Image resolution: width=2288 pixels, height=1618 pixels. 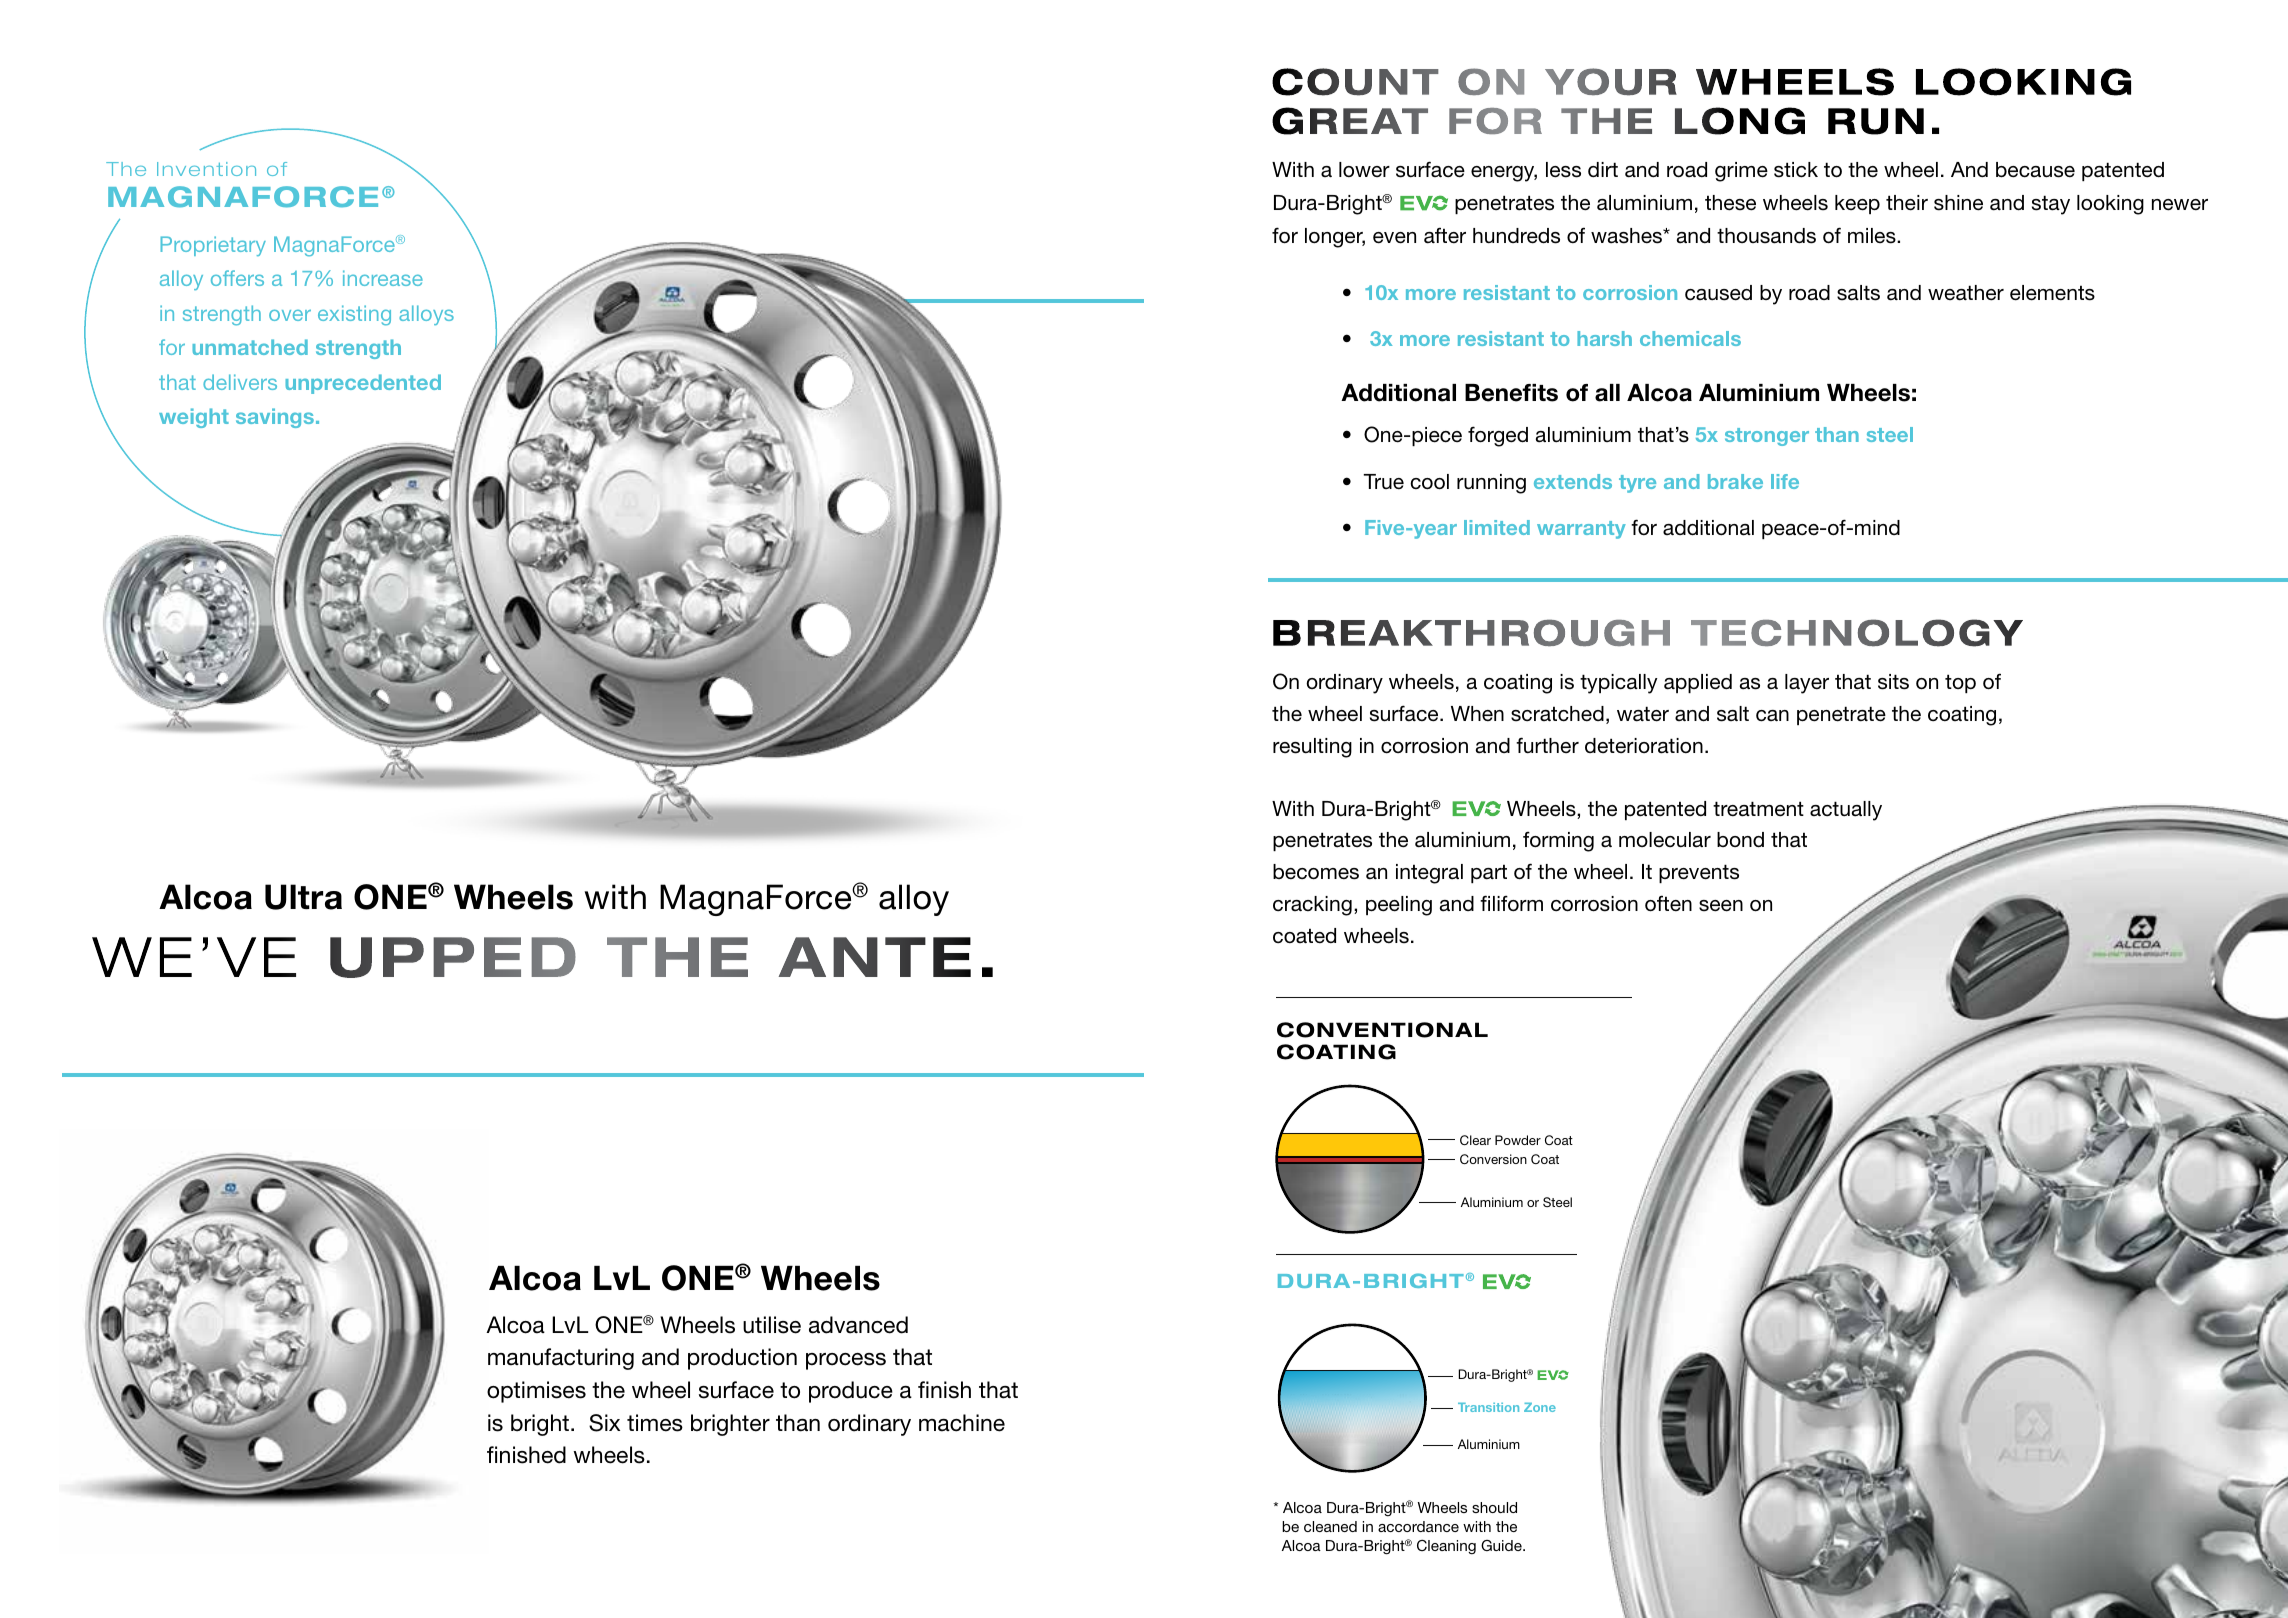 What do you see at coordinates (1846, 811) in the document?
I see `actually` at bounding box center [1846, 811].
